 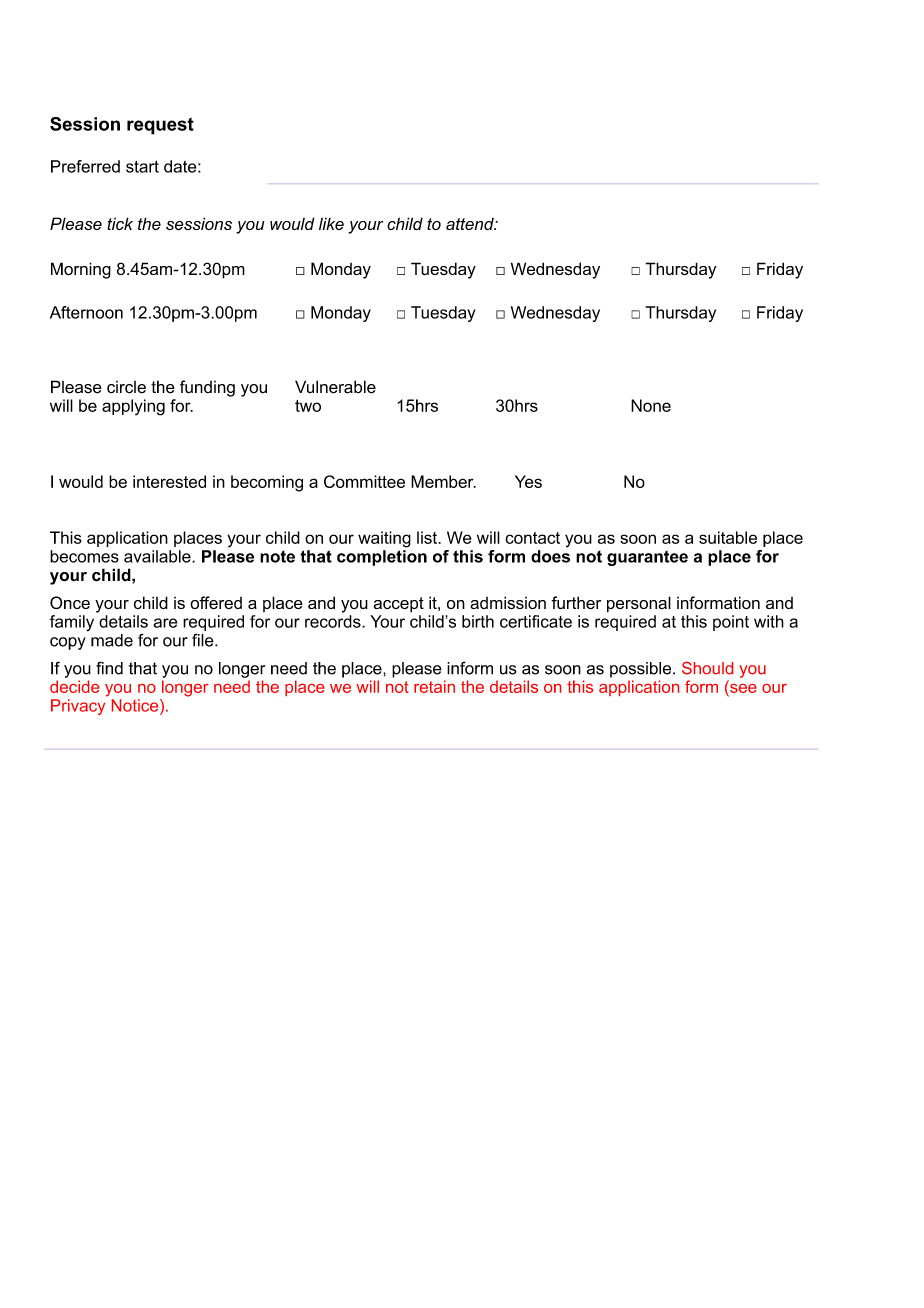 I want to click on None, so click(x=651, y=405).
